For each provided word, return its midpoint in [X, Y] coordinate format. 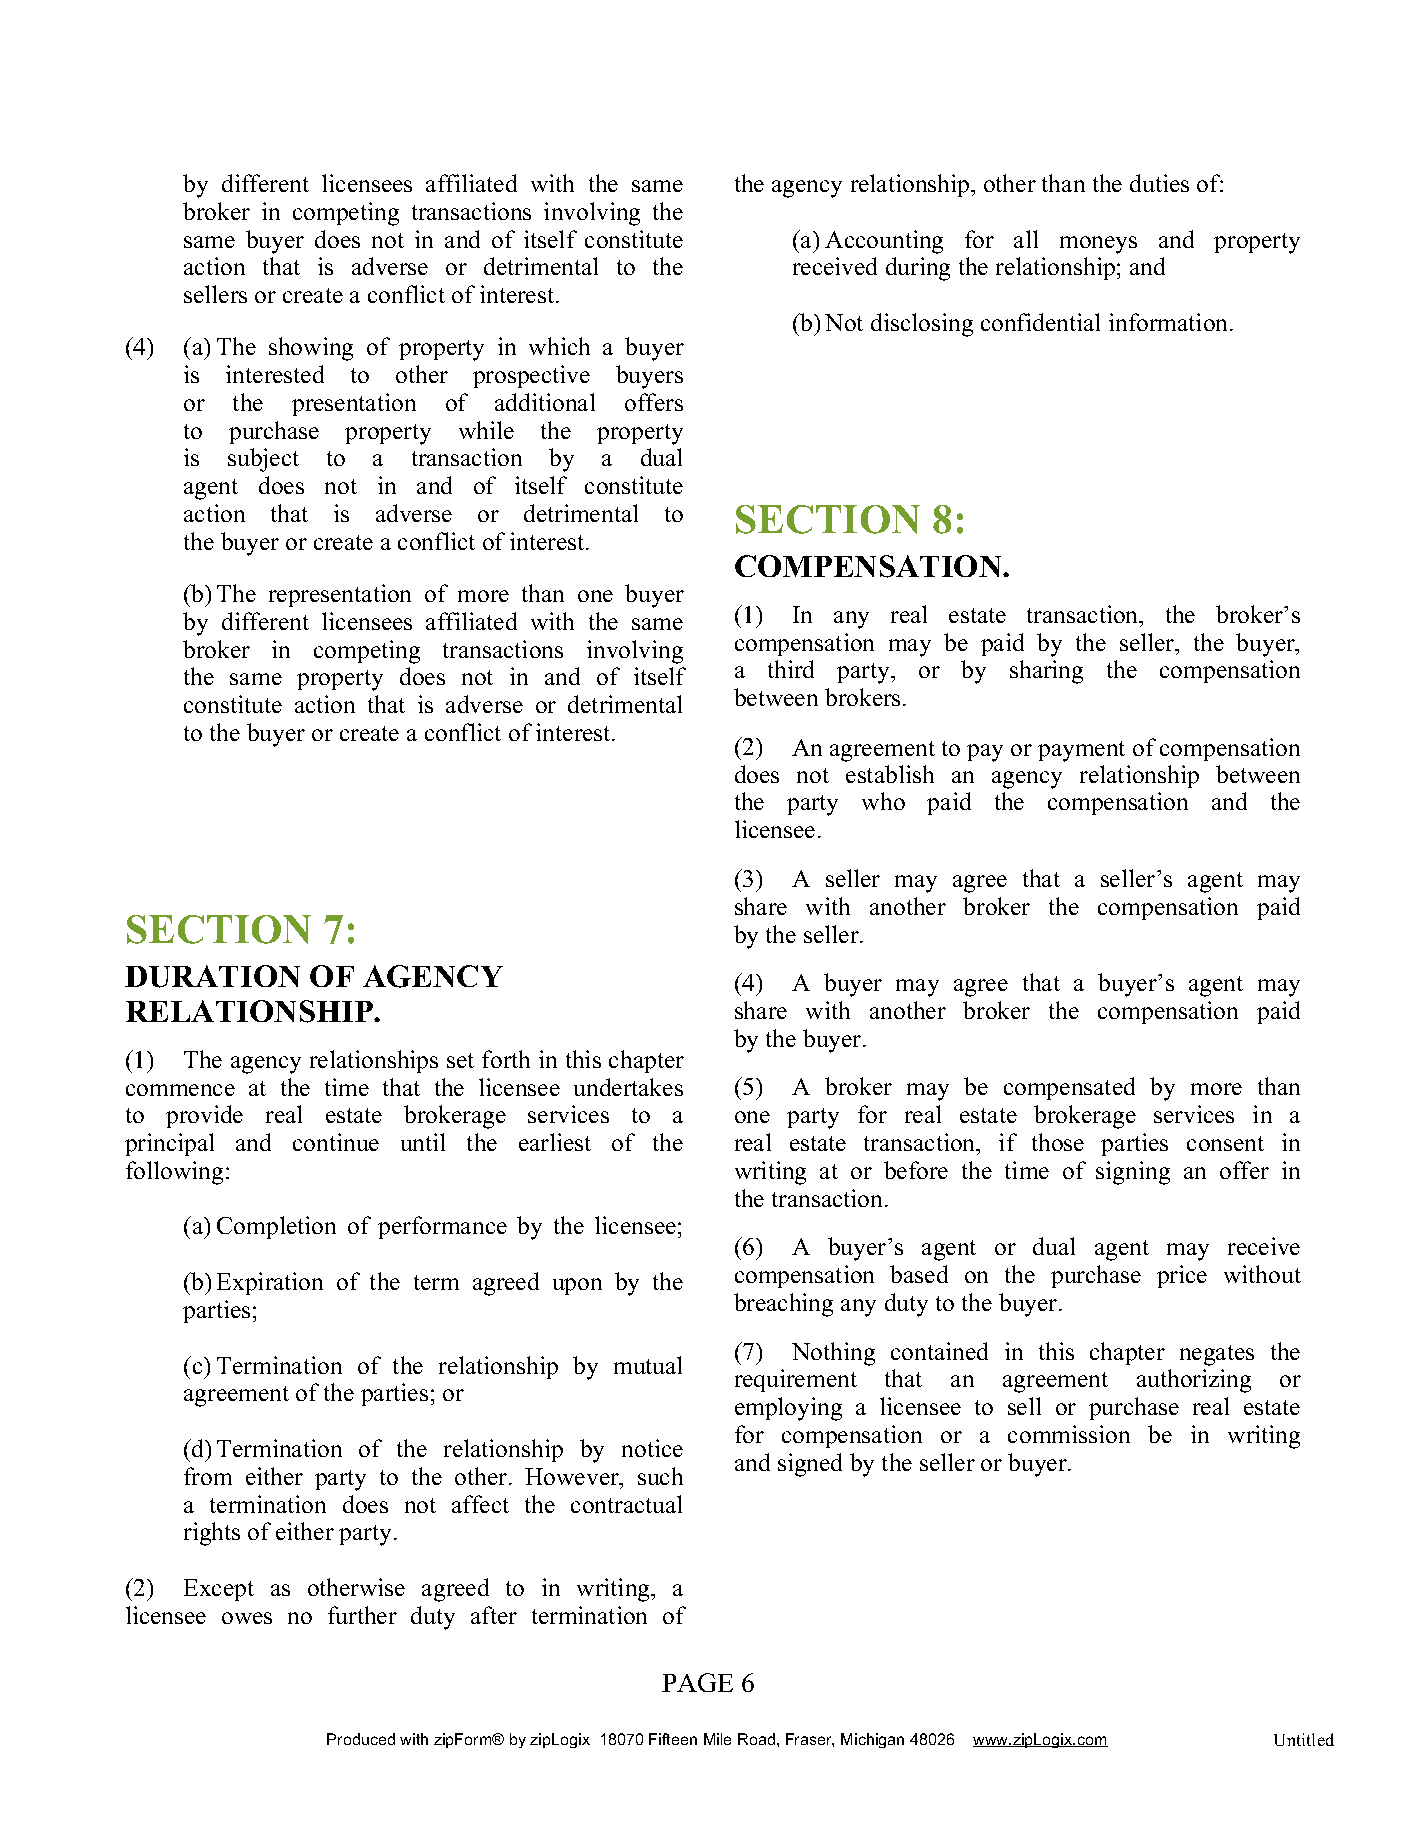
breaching [783, 1305]
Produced [361, 1739]
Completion [276, 1227]
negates [1217, 1355]
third [791, 669]
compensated [1069, 1088]
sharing [1046, 672]
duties [1159, 183]
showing [311, 349]
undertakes [628, 1087]
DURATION [212, 976]
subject [263, 460]
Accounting [884, 242]
